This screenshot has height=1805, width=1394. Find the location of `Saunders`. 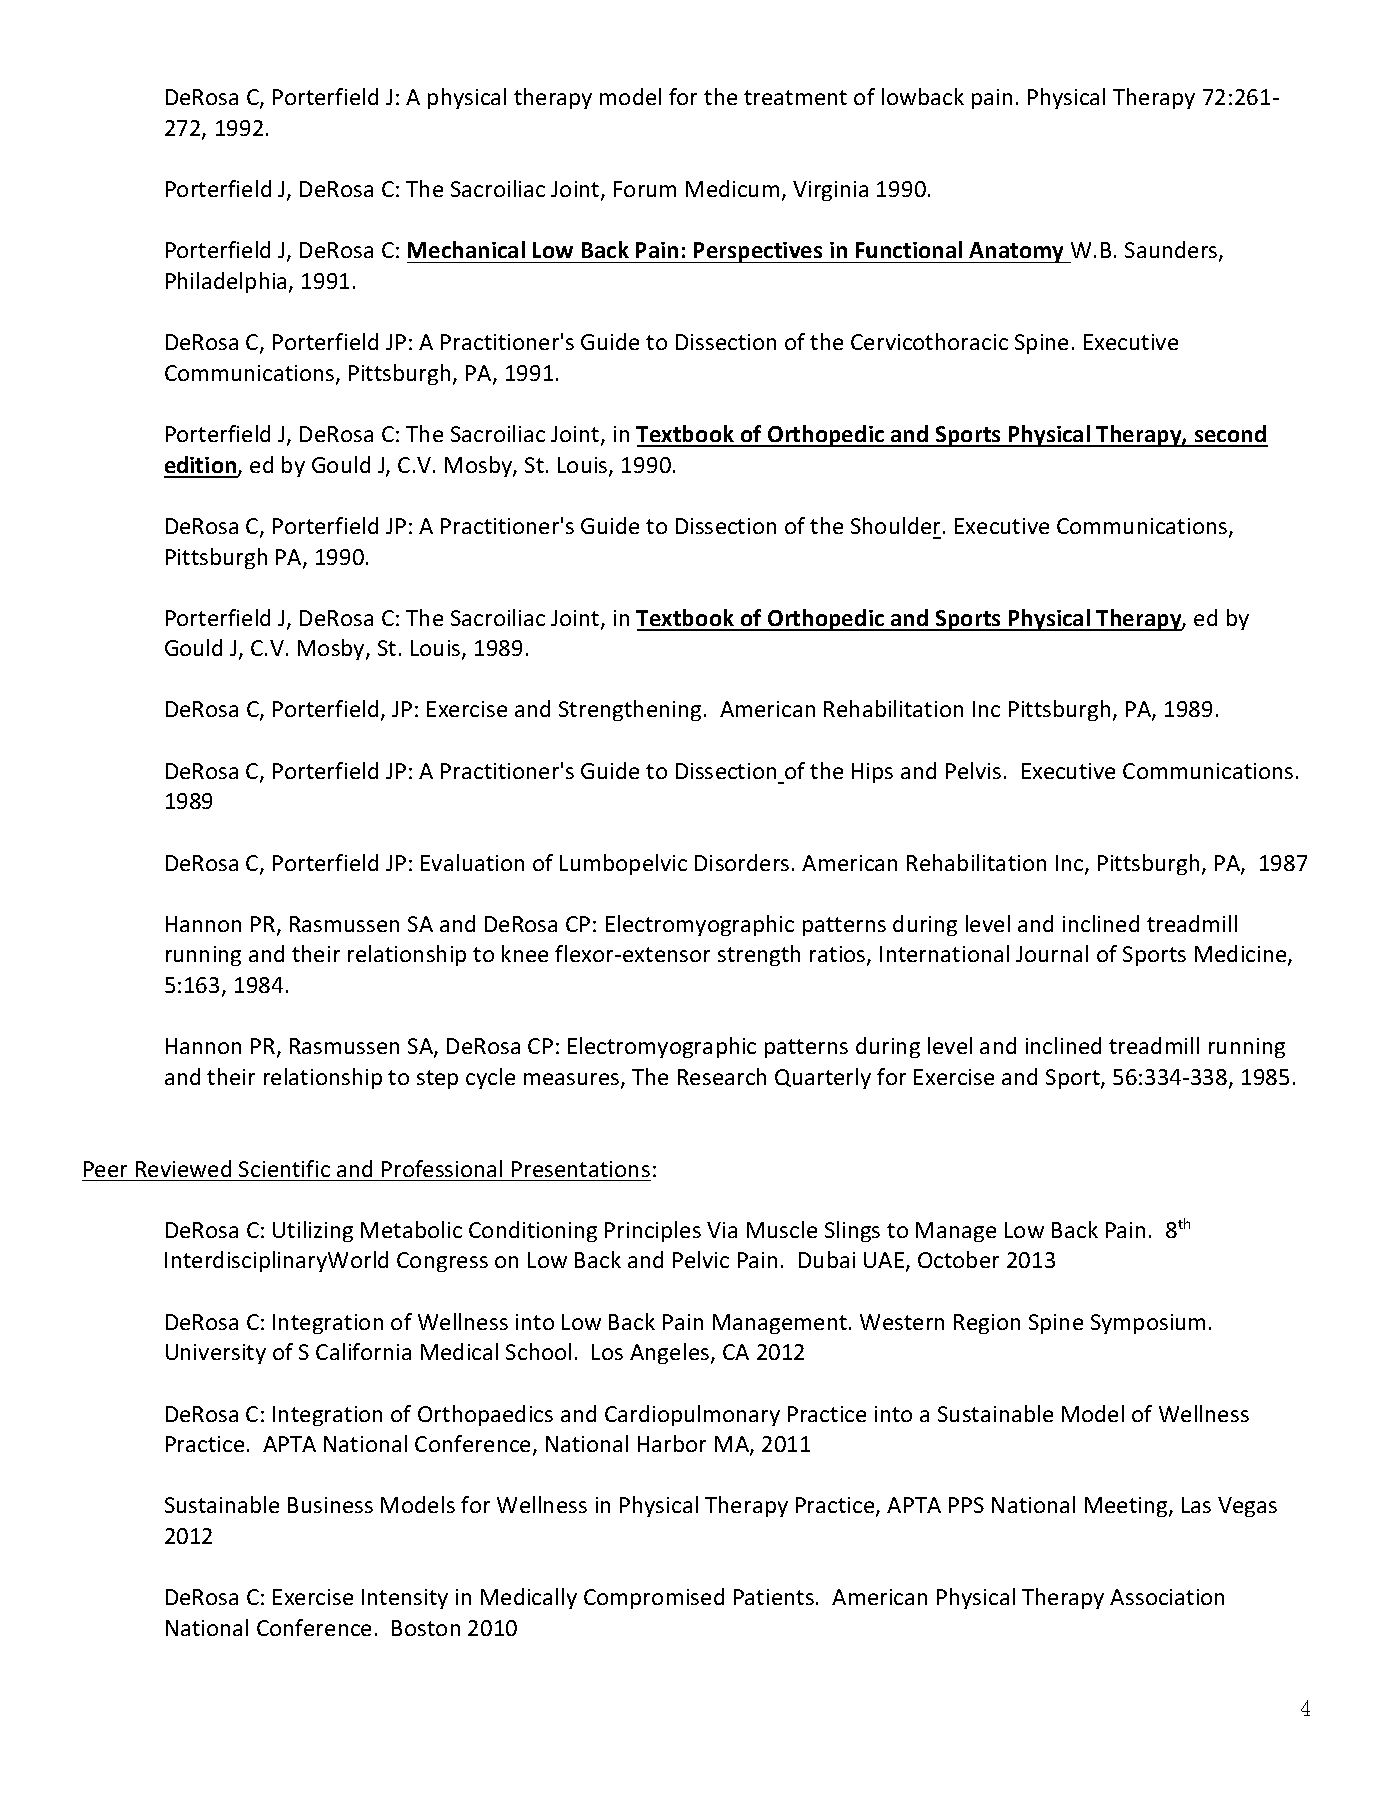

Saunders is located at coordinates (1172, 251).
